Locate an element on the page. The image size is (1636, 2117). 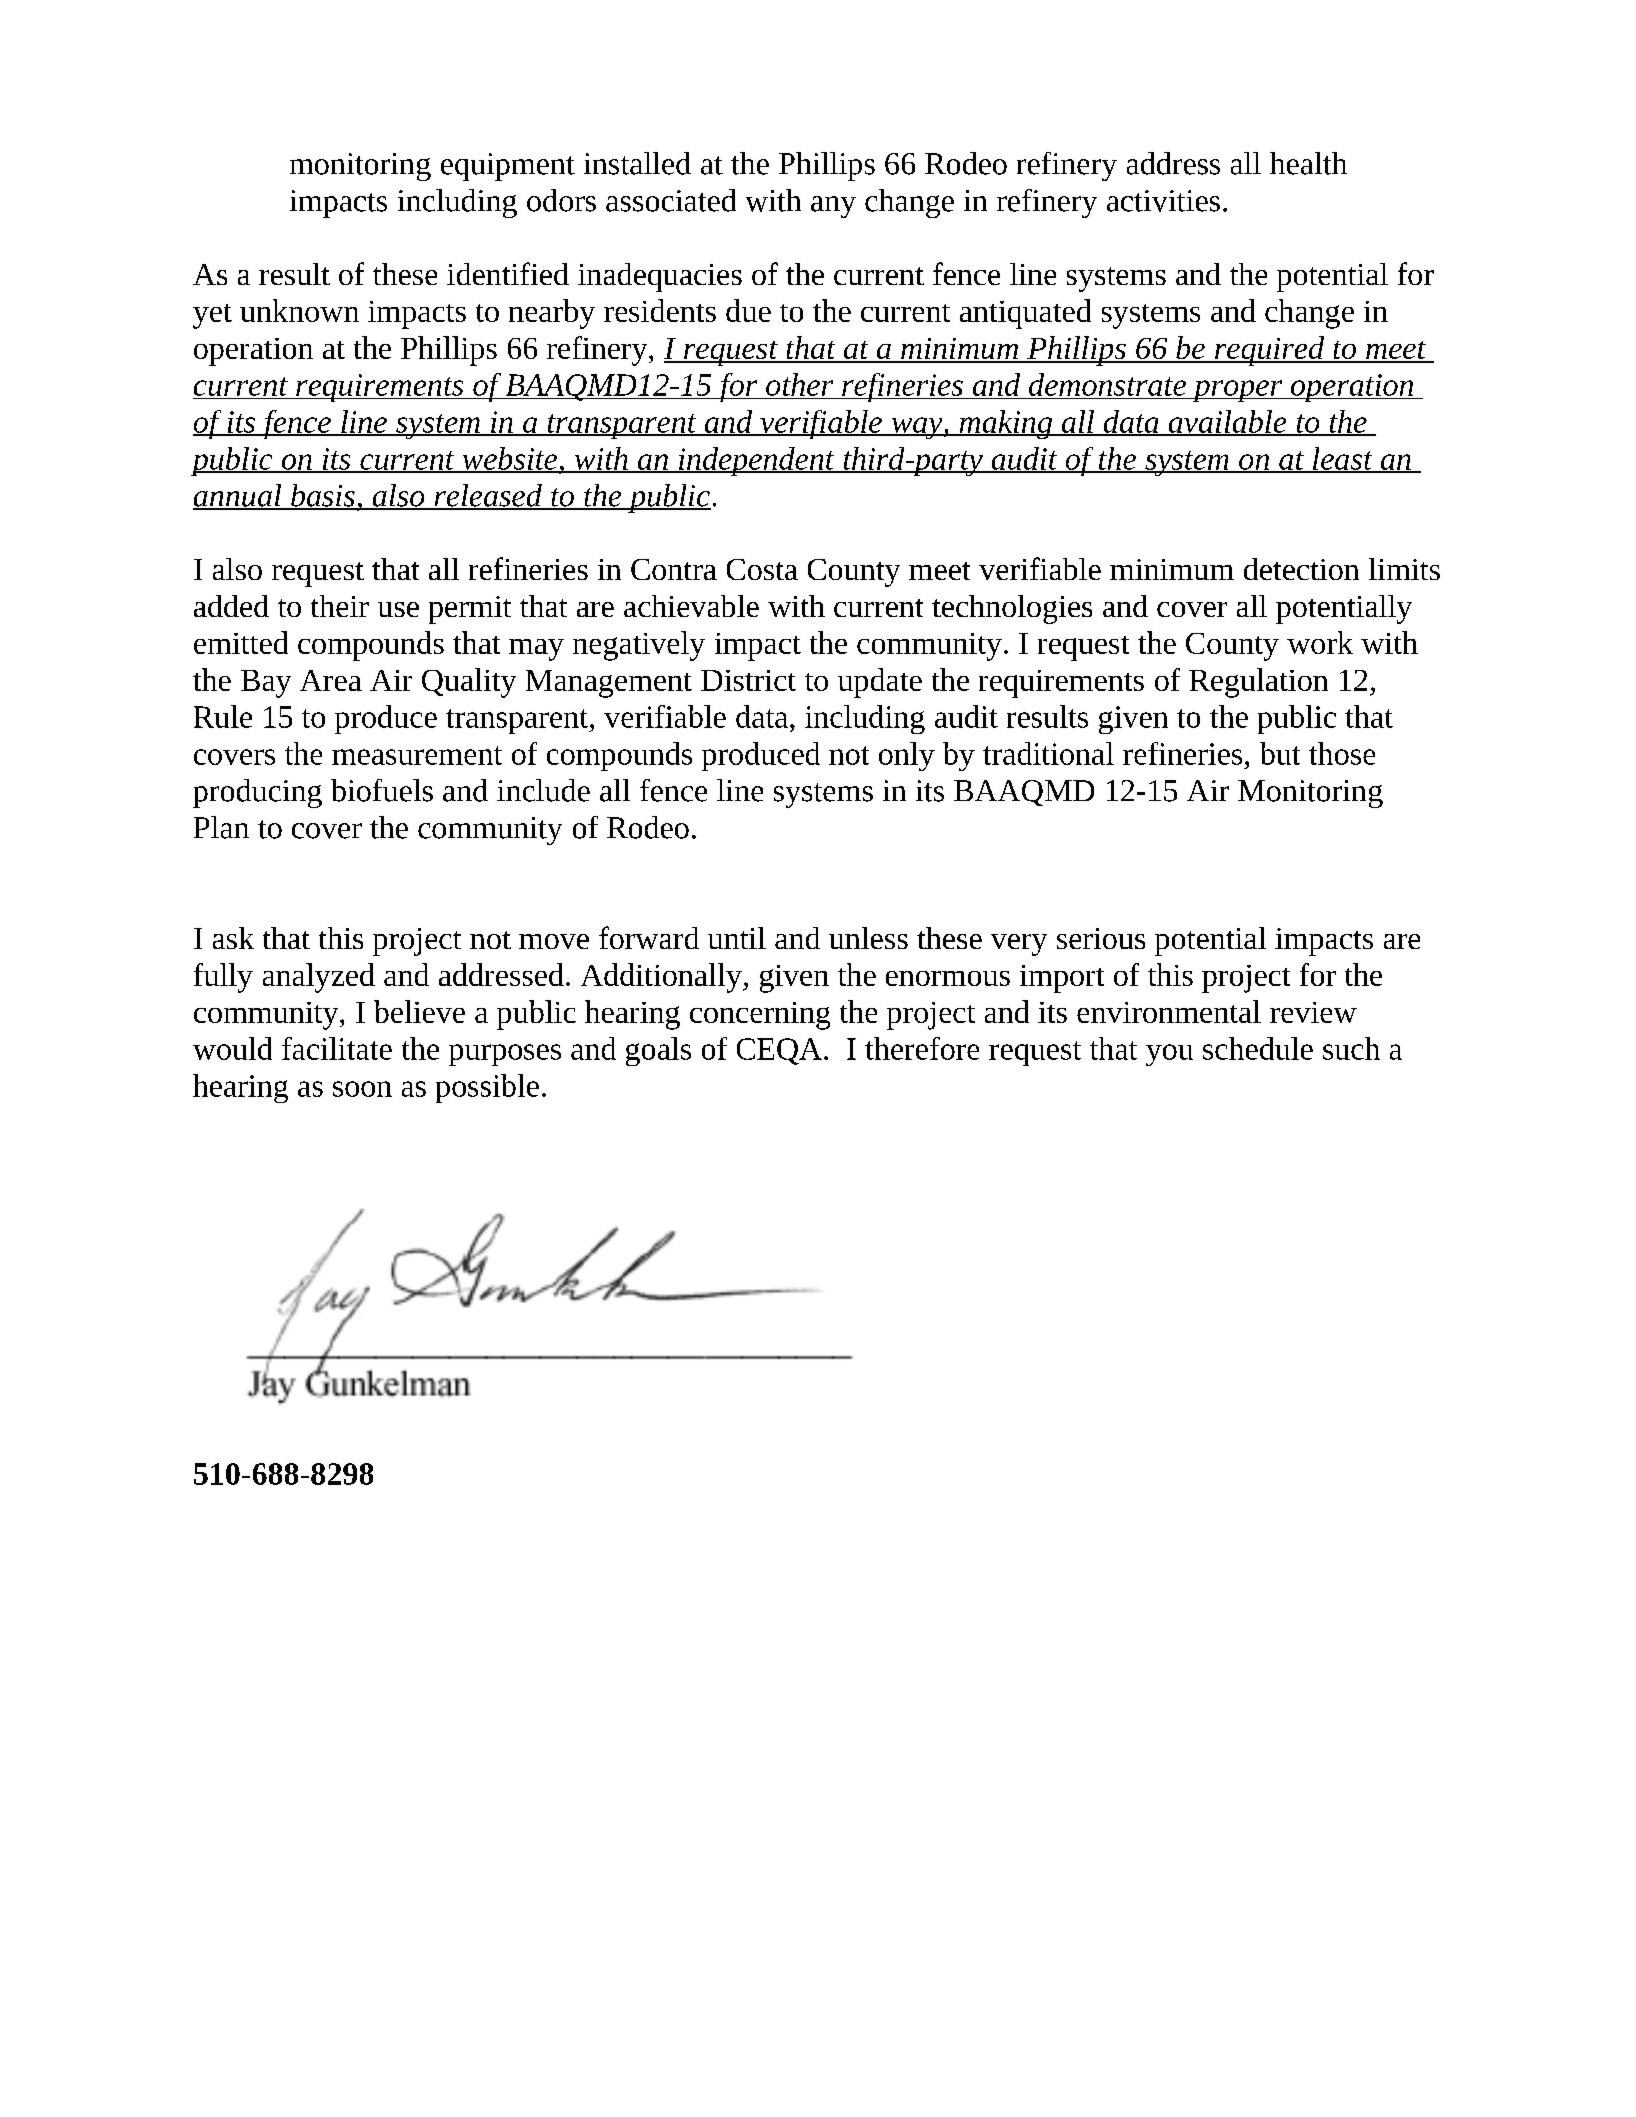
therefore is located at coordinates (922, 1048).
